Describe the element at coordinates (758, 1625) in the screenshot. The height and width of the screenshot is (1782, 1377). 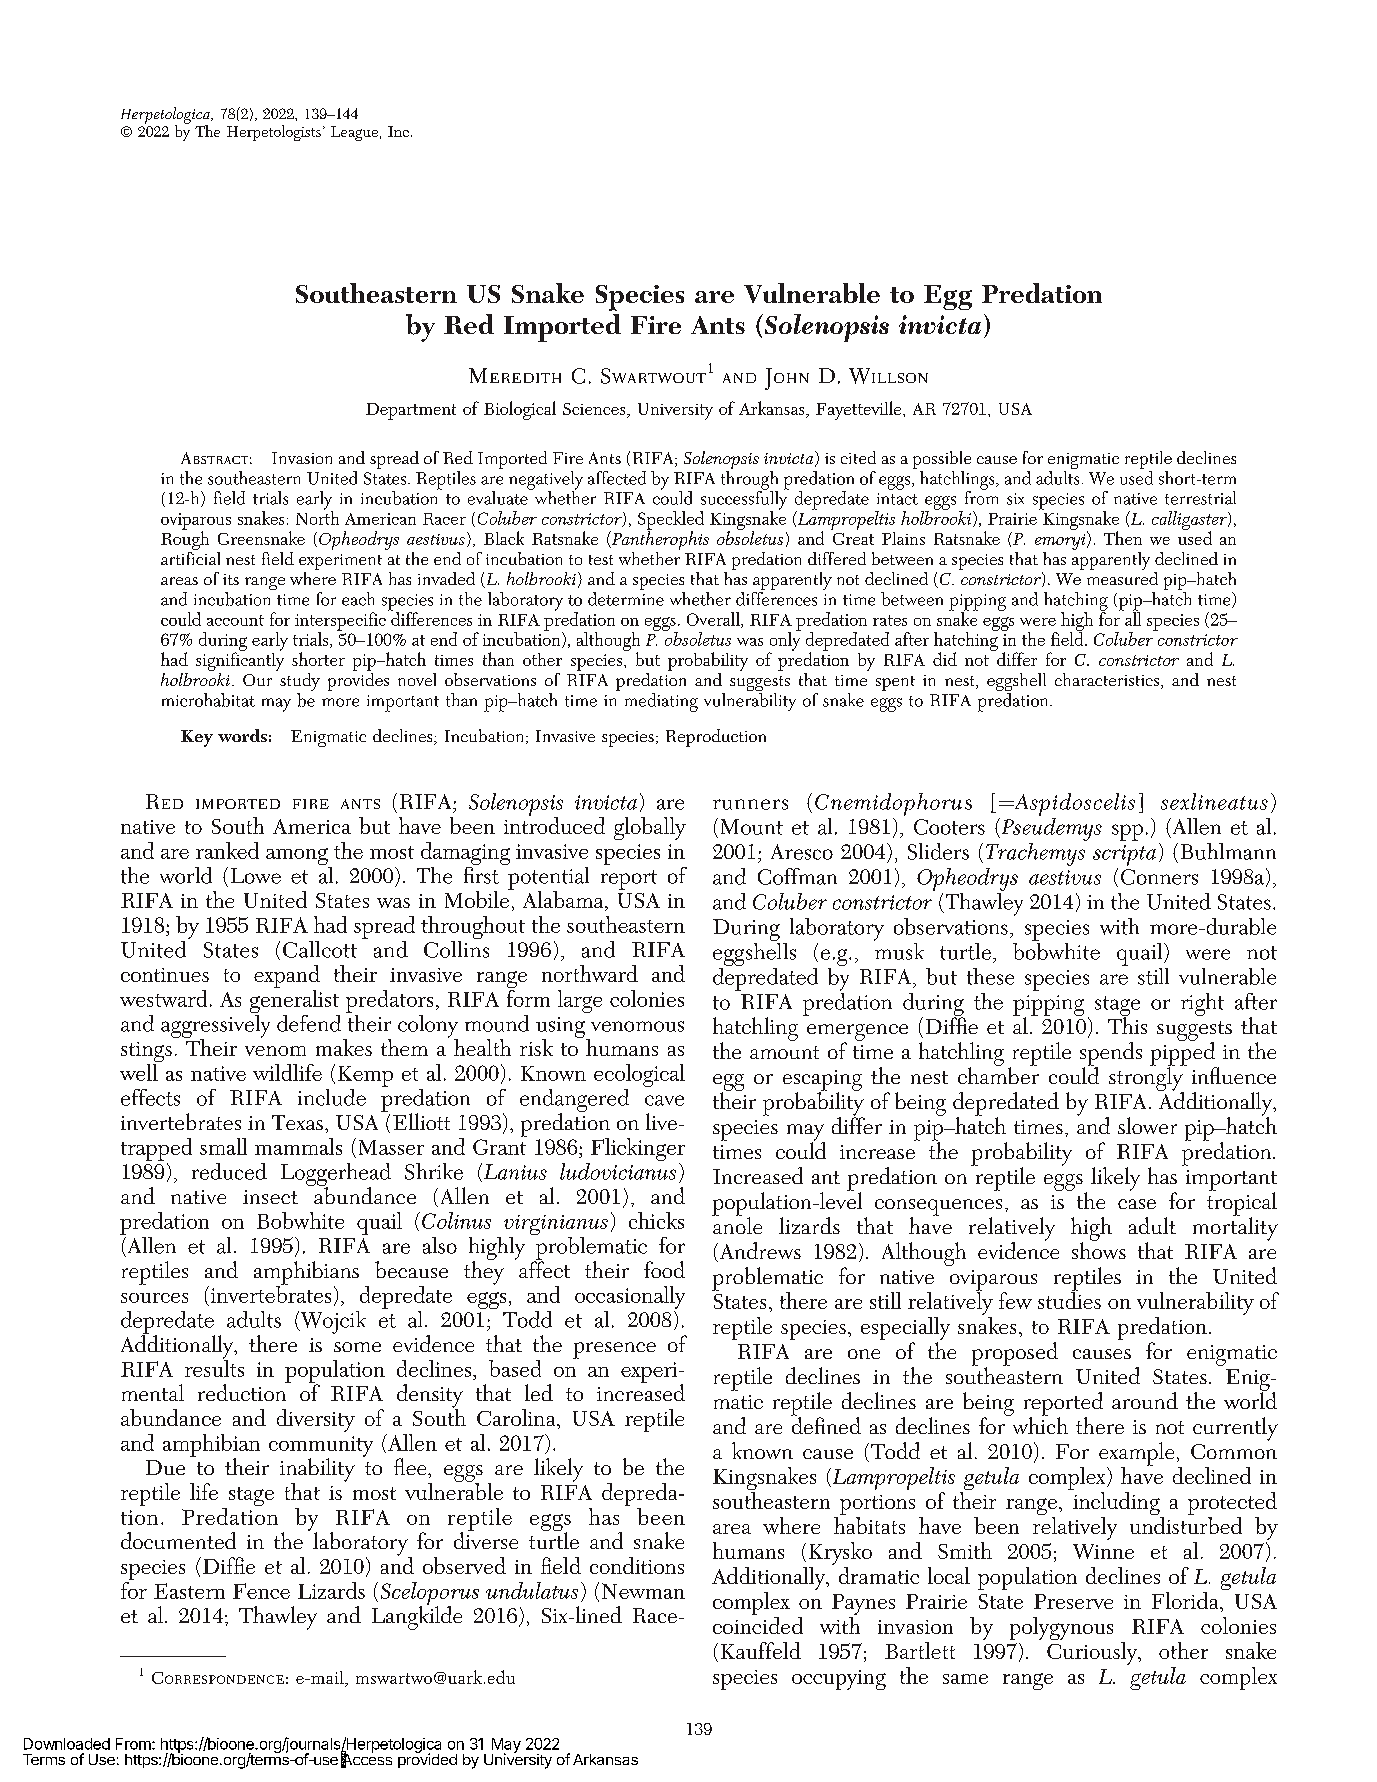
I see `coincided` at that location.
